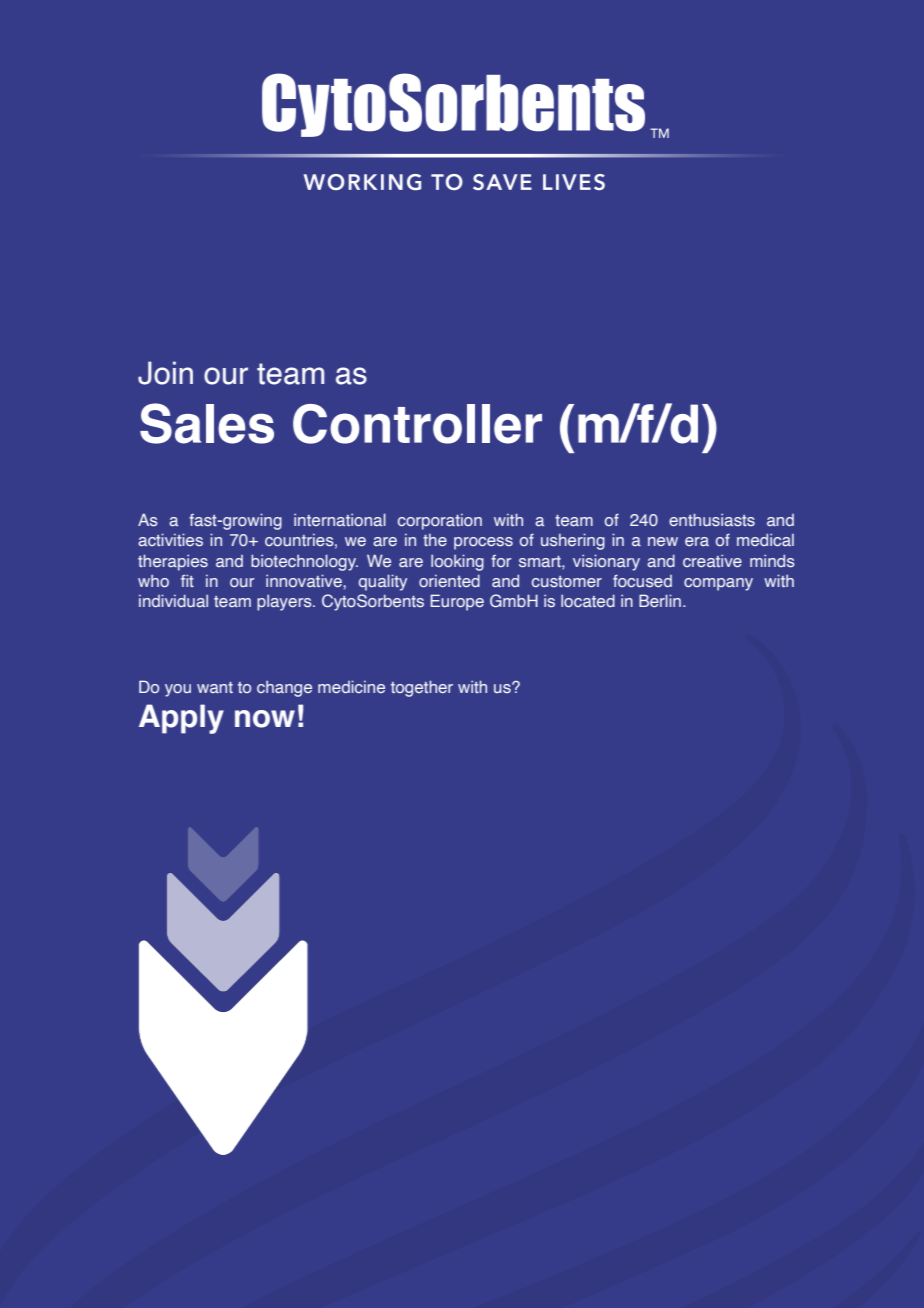  I want to click on Join, so click(165, 373).
